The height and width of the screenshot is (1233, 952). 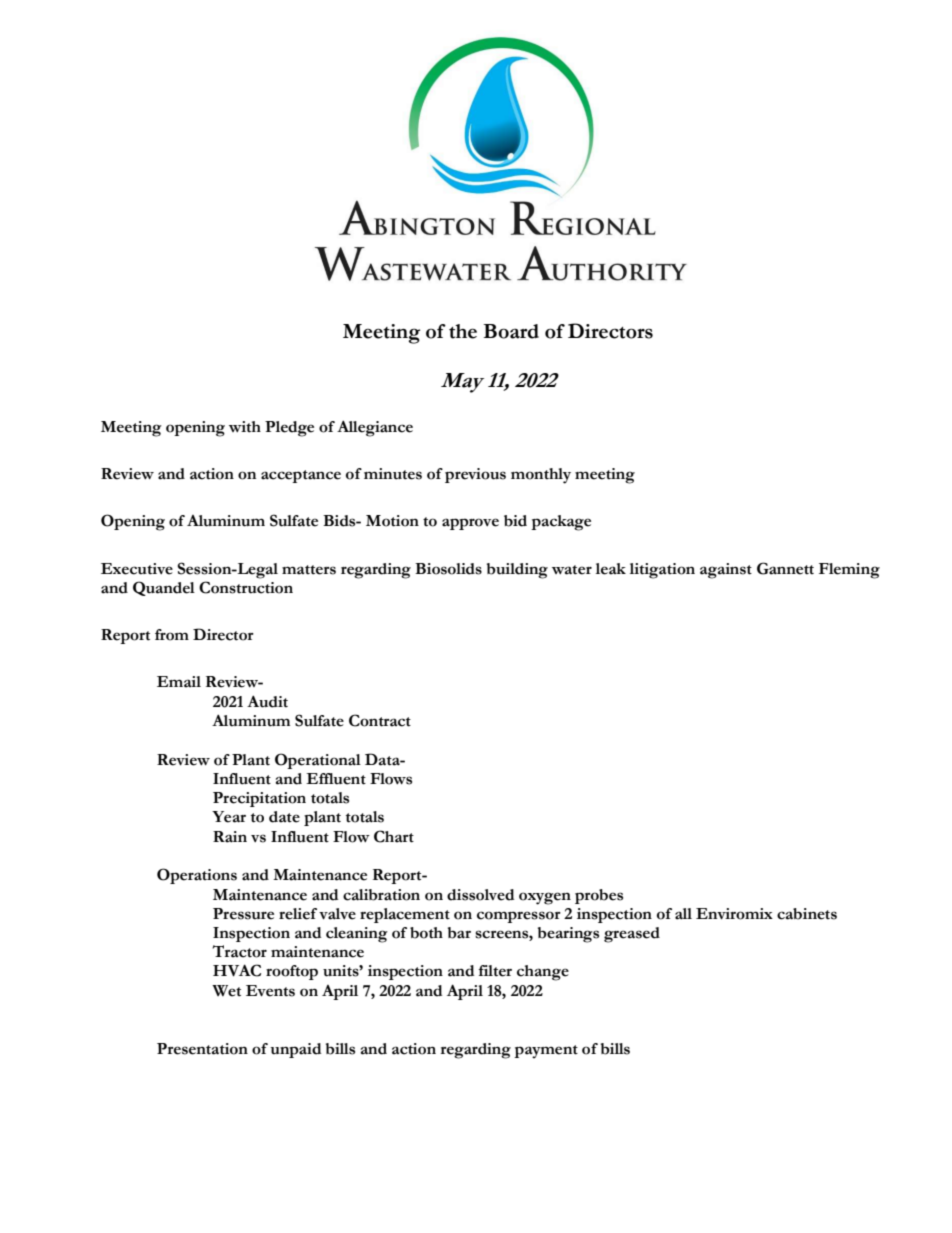 What do you see at coordinates (632, 935) in the screenshot?
I see `greased` at bounding box center [632, 935].
